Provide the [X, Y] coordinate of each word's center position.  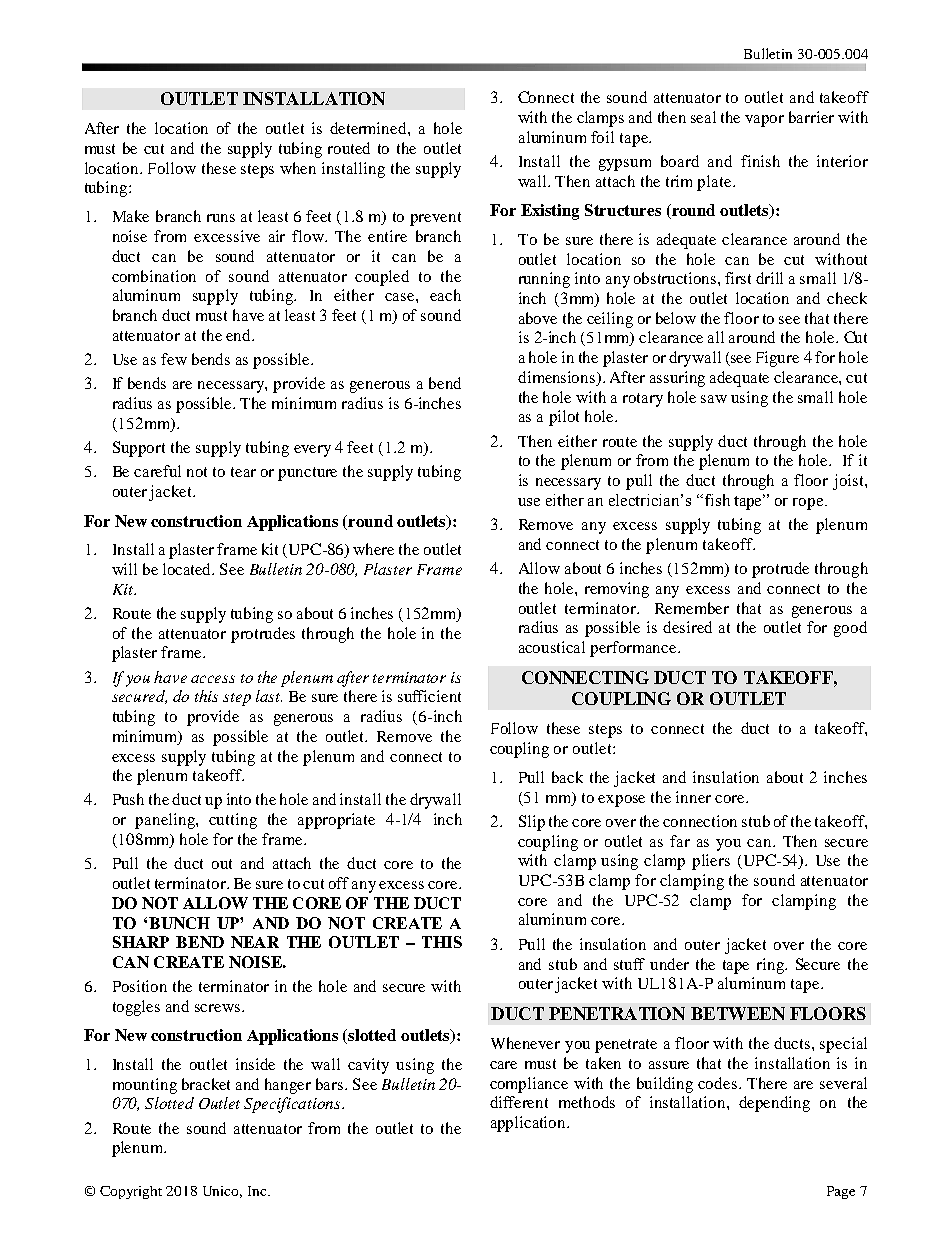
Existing [550, 212]
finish [760, 161]
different [519, 1102]
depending [774, 1104]
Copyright [131, 1192]
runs [221, 218]
